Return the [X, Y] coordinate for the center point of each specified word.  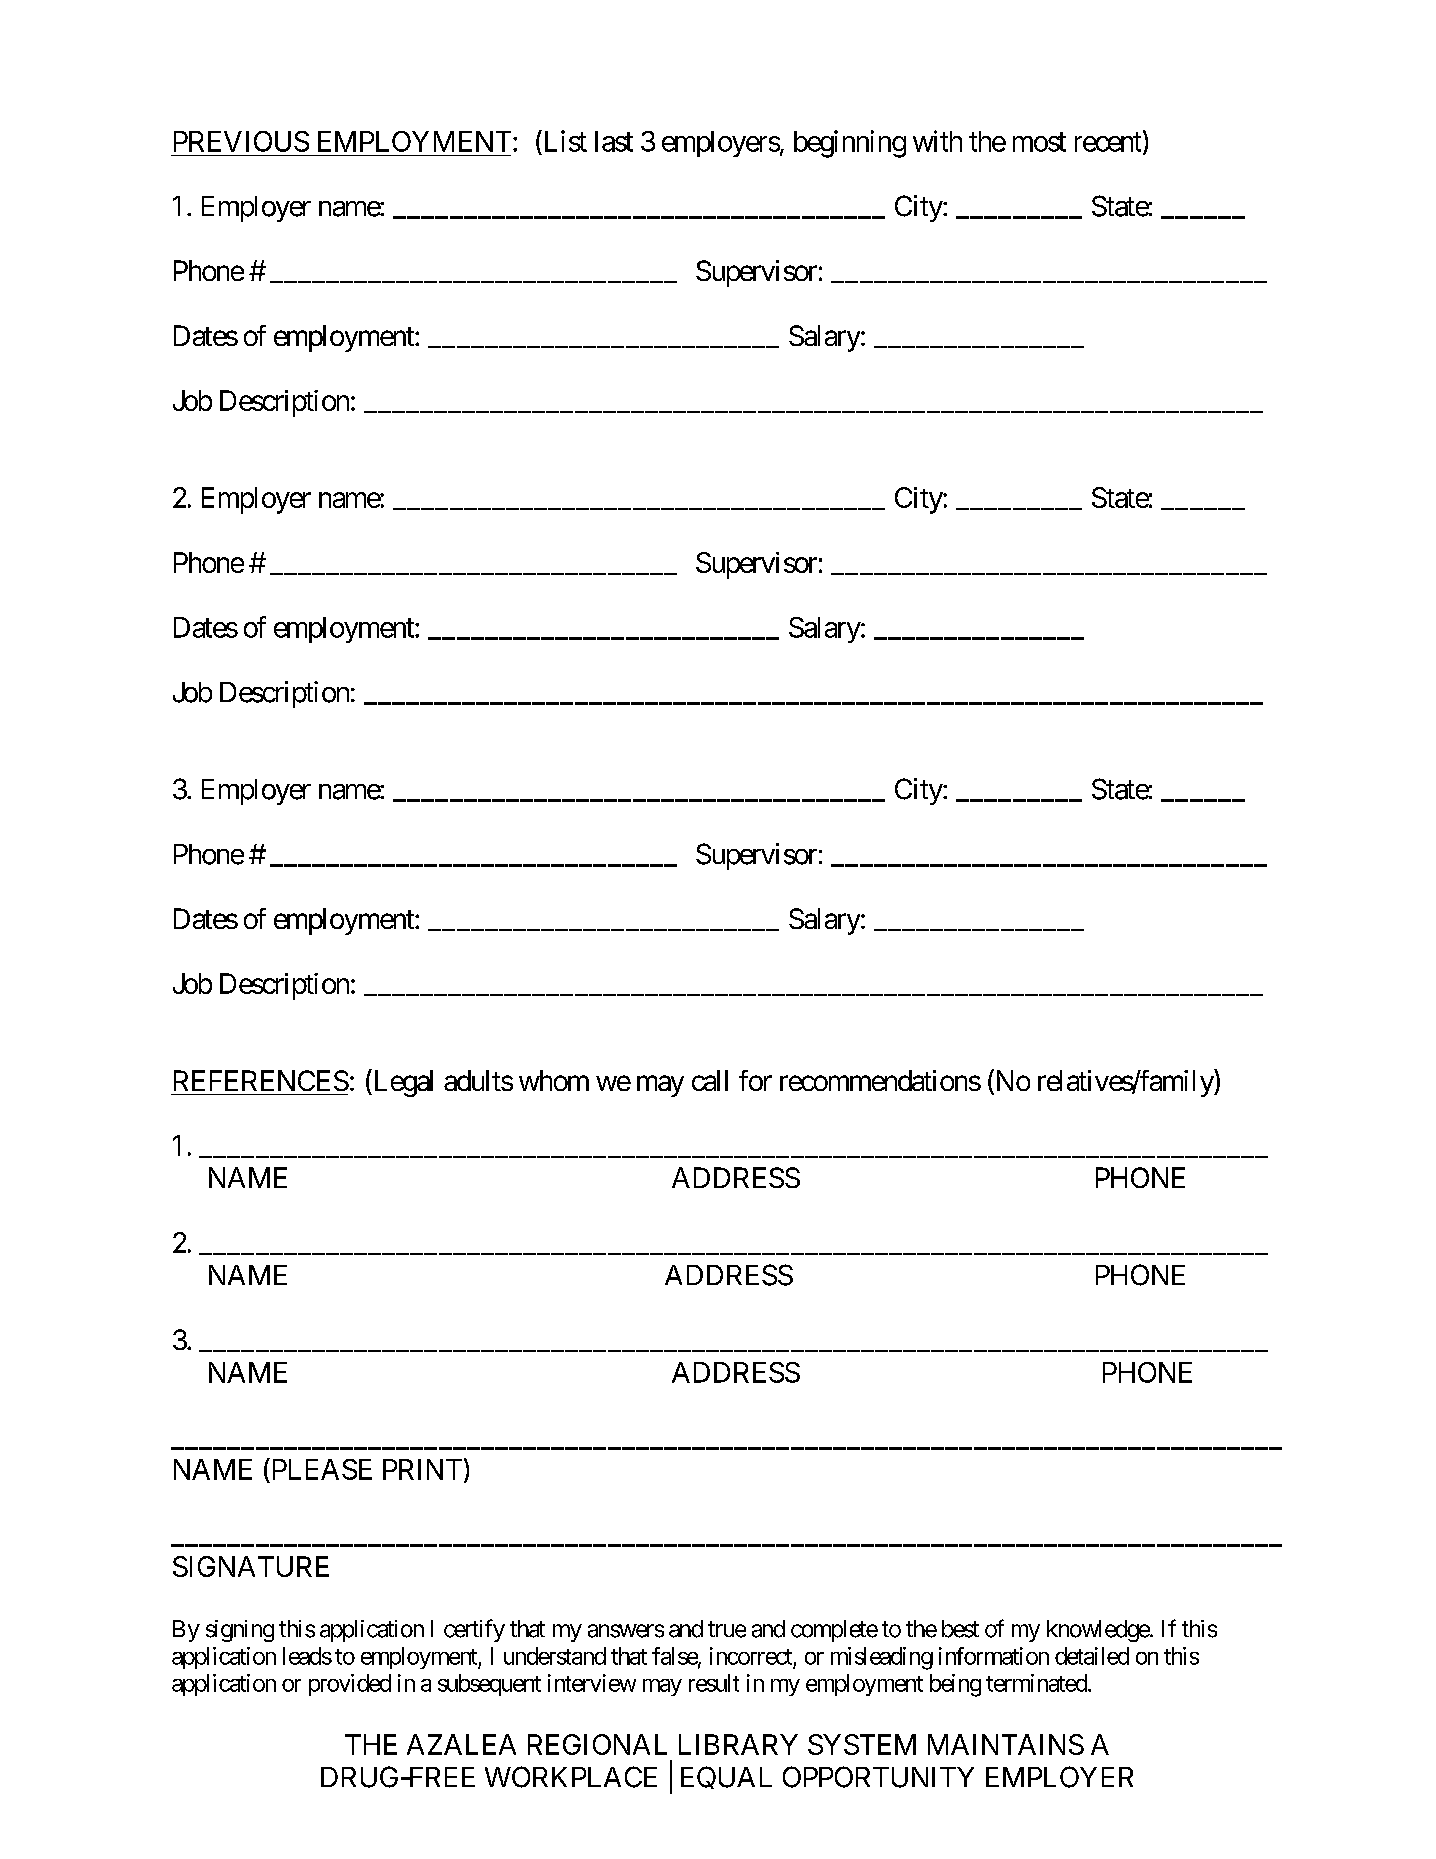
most [1039, 142]
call [710, 1080]
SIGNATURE [251, 1566]
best [960, 1629]
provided [350, 1685]
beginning [850, 144]
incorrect [751, 1656]
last [614, 141]
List [564, 141]
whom [554, 1080]
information [994, 1656]
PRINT [422, 1469]
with [937, 141]
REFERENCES [261, 1080]
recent [1108, 142]
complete [834, 1631]
